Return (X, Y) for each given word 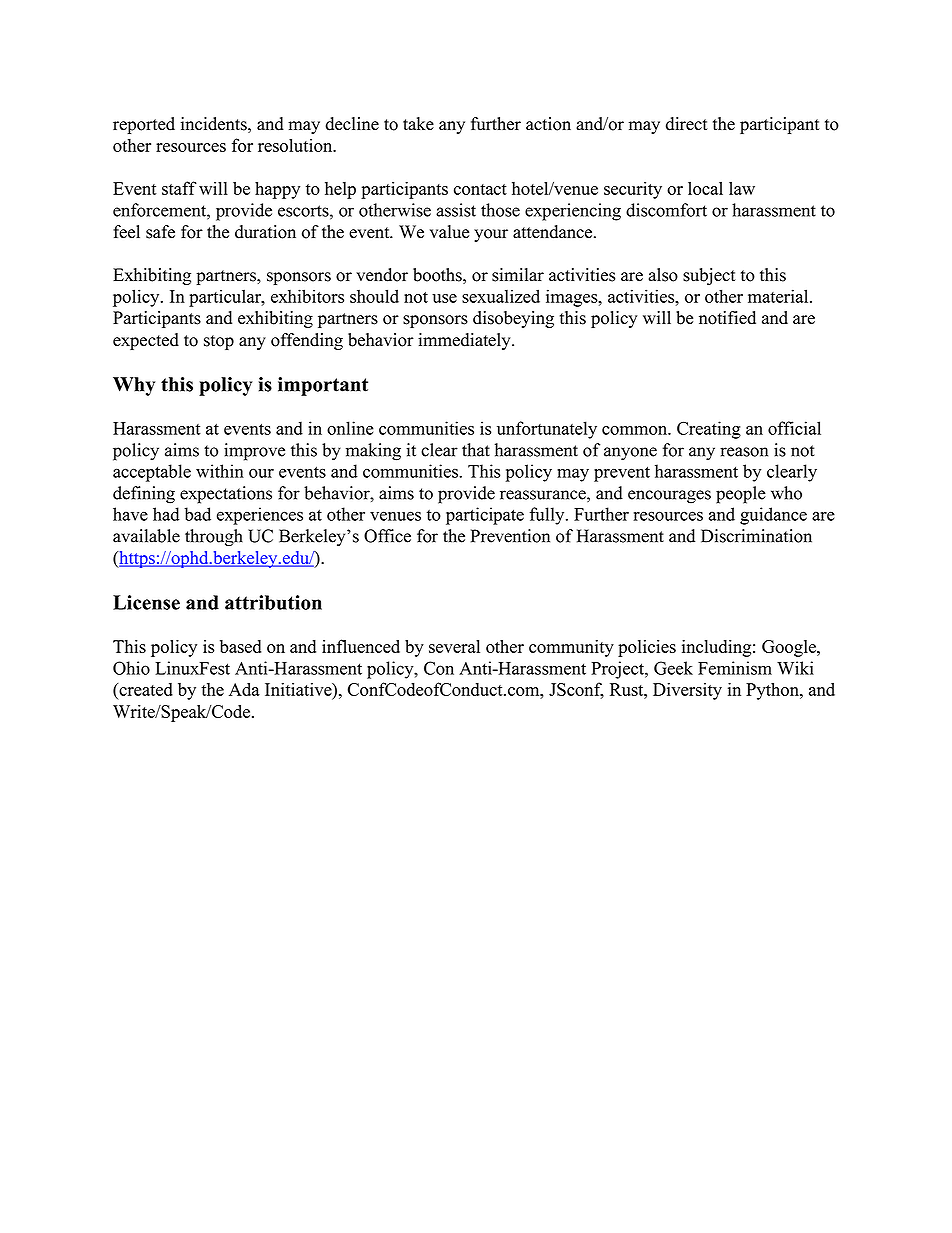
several (454, 646)
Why (134, 386)
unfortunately (547, 430)
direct (687, 124)
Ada (244, 689)
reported (144, 125)
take (418, 124)
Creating (709, 430)
